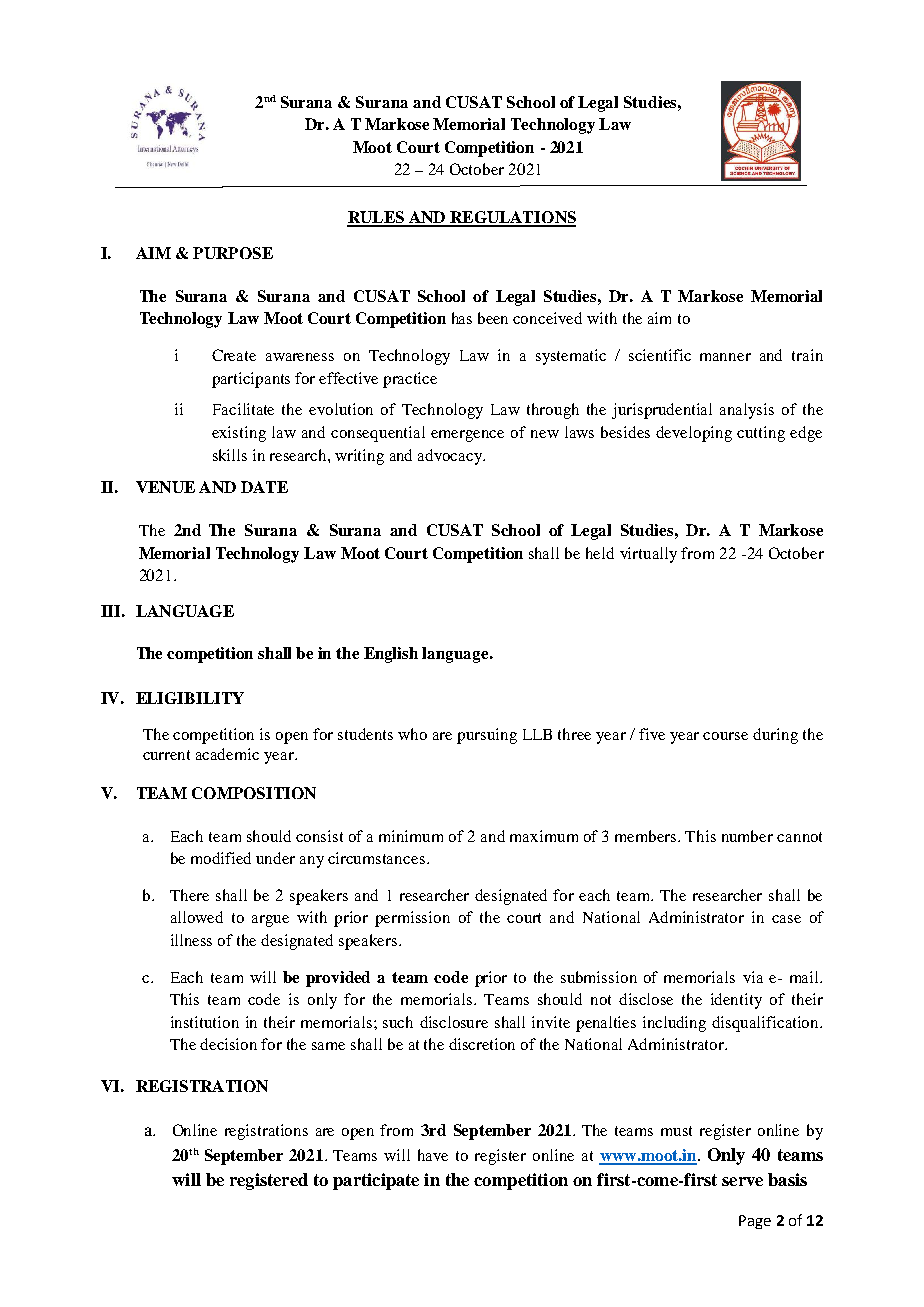 Image resolution: width=924 pixels, height=1307 pixels. What do you see at coordinates (487, 736) in the screenshot?
I see `pursuing` at bounding box center [487, 736].
